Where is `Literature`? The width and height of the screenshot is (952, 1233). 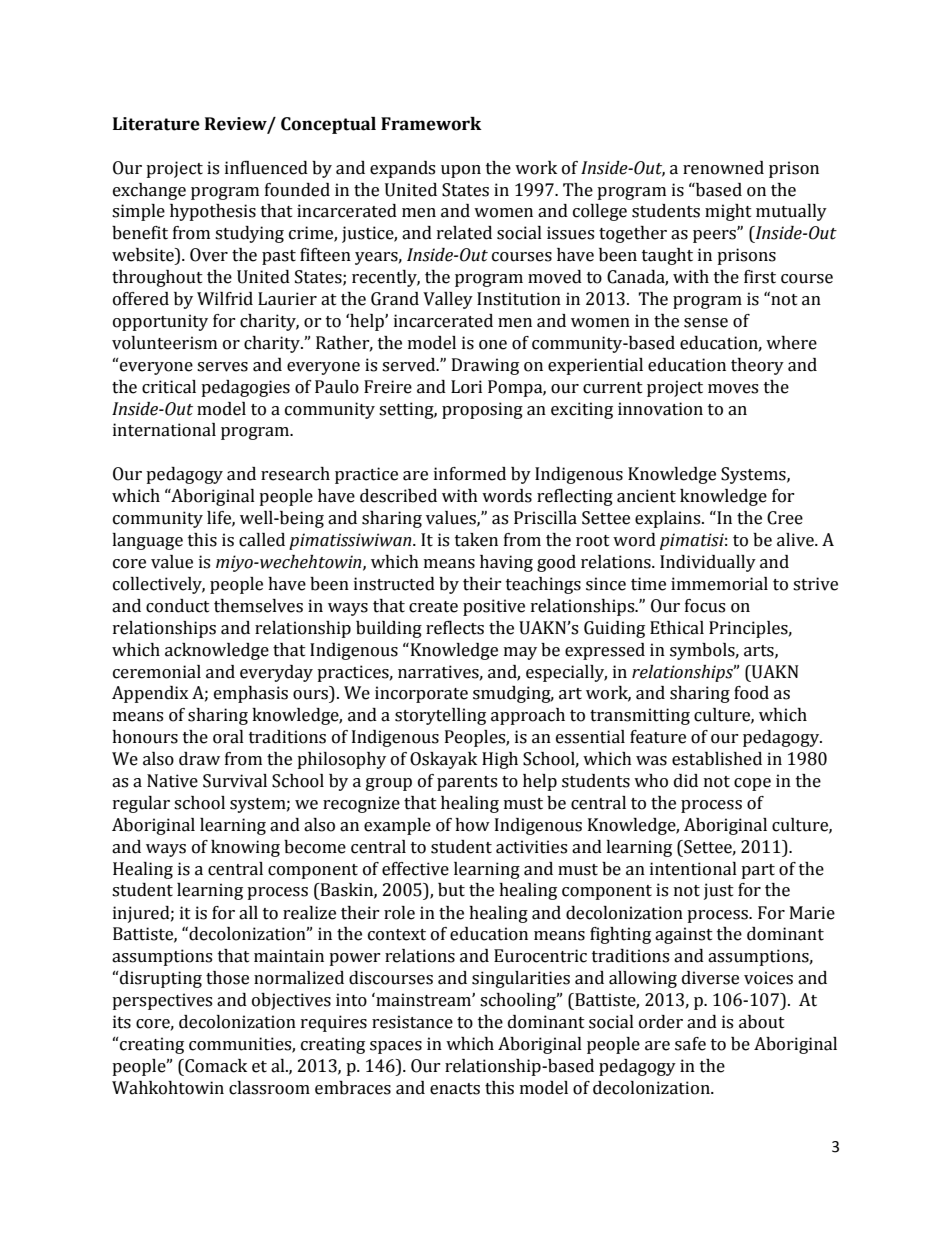 Literature is located at coordinates (156, 124).
